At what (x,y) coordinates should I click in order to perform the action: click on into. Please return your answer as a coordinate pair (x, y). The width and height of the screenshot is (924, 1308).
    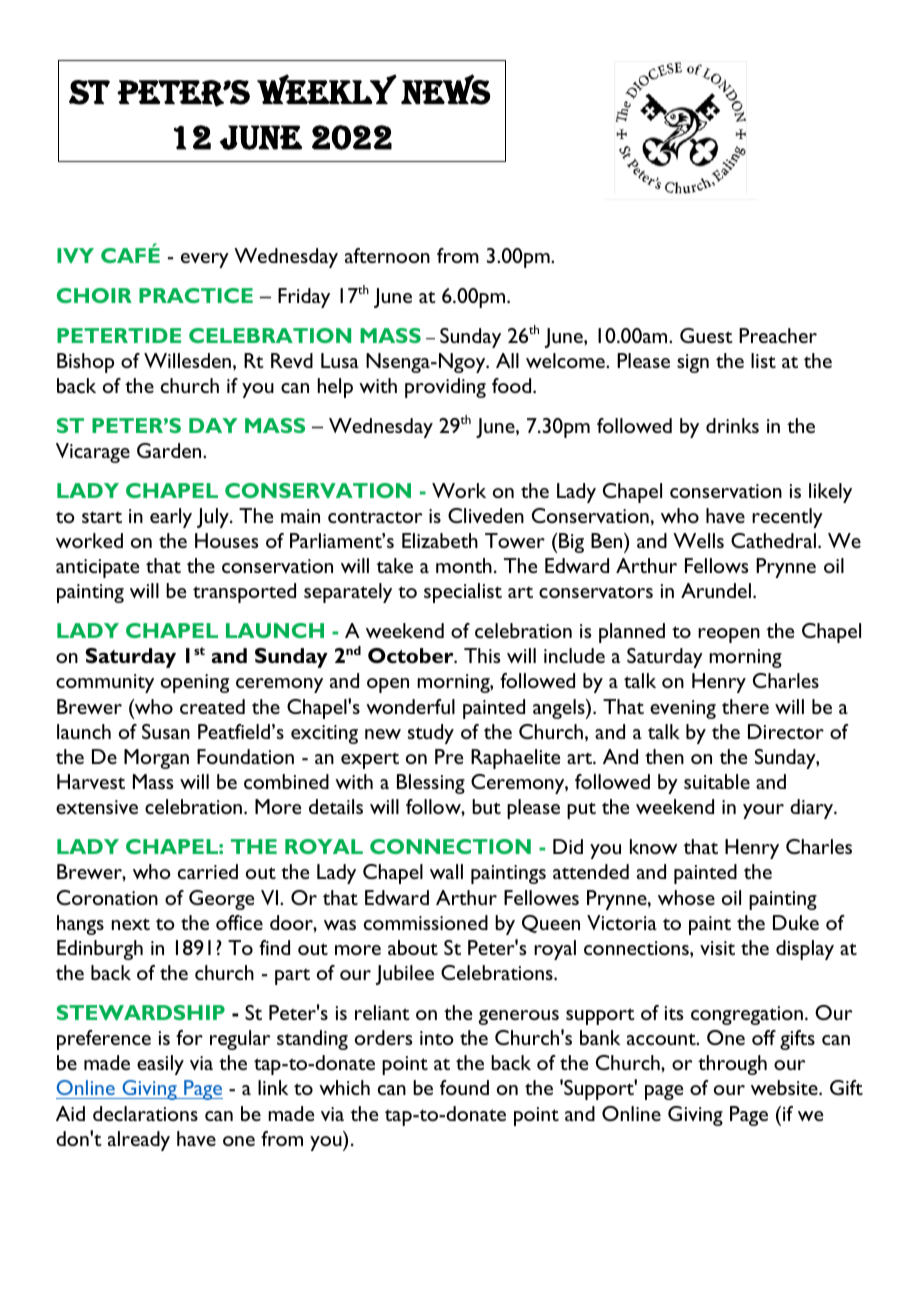
    Looking at the image, I should click on (437, 1038).
